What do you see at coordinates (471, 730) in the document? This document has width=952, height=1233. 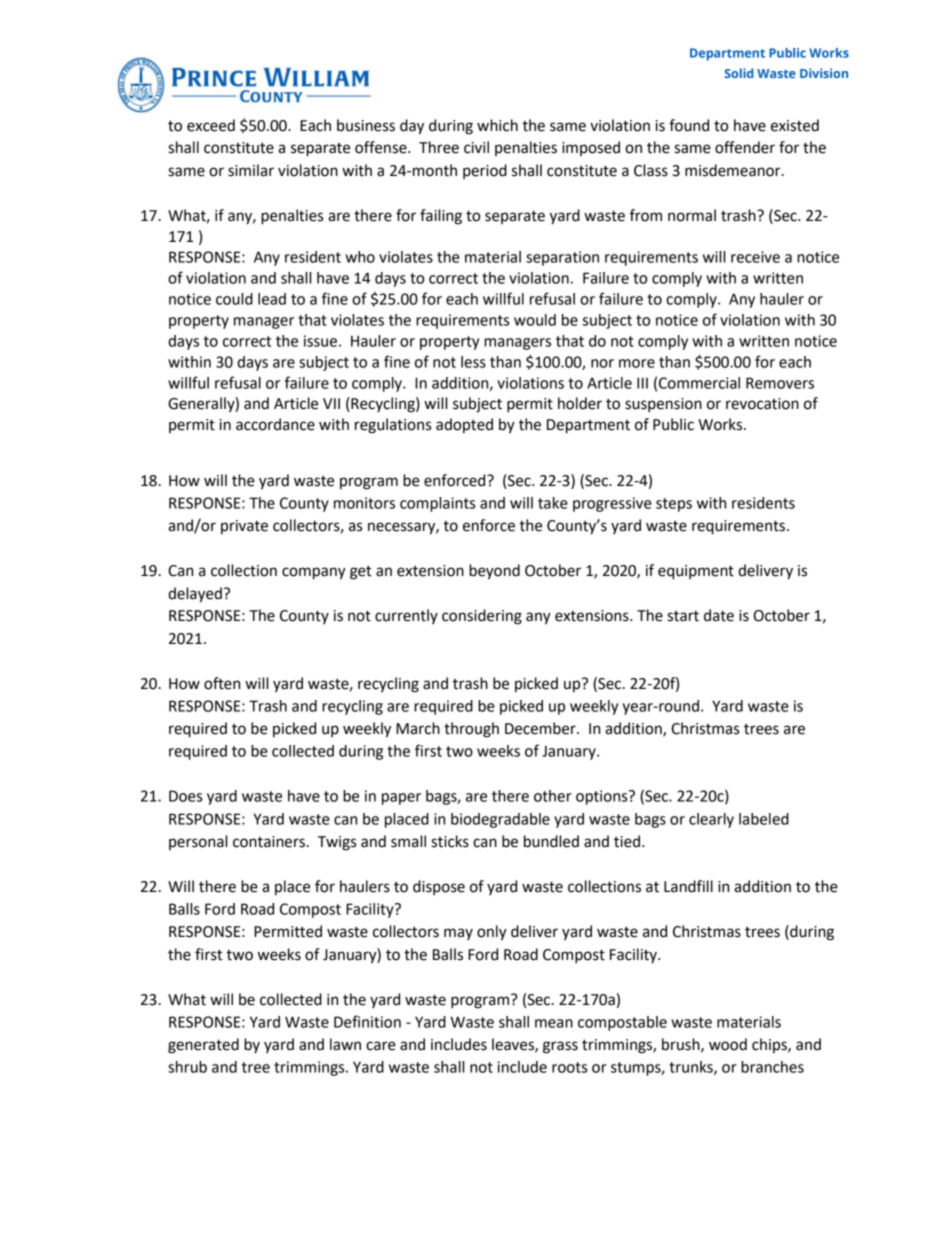 I see `through` at bounding box center [471, 730].
